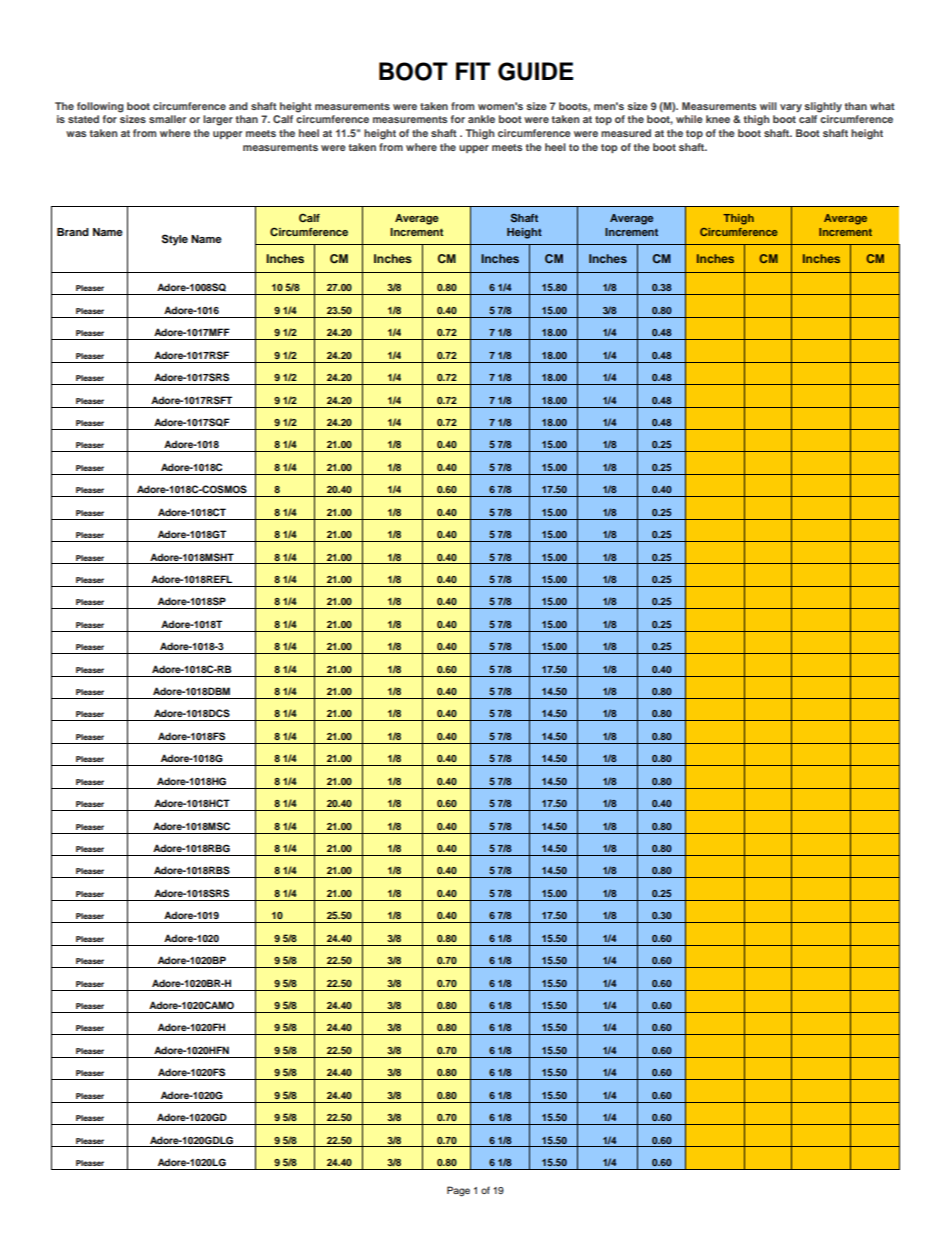  I want to click on while, so click(689, 119).
